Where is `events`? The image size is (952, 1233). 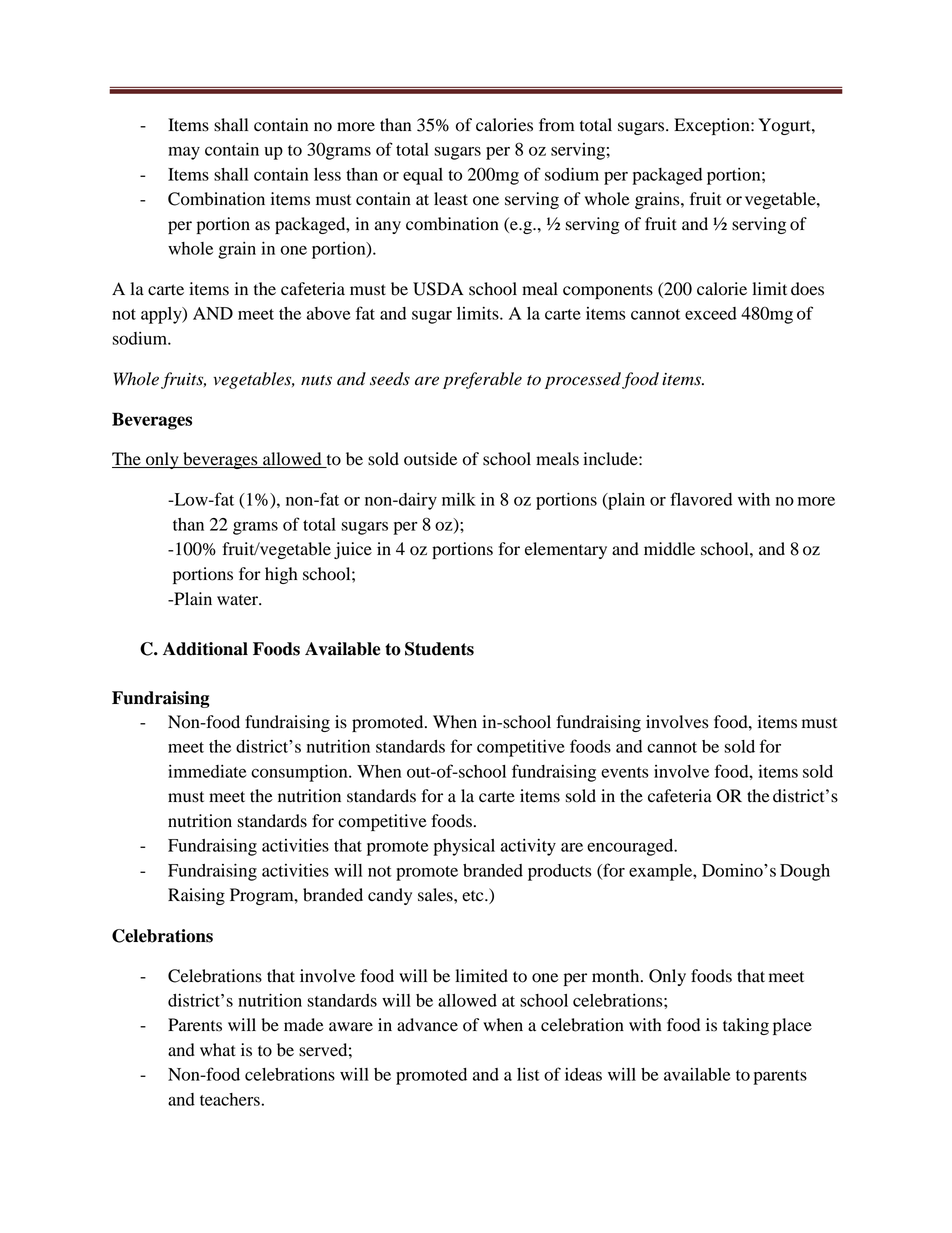 events is located at coordinates (625, 772).
